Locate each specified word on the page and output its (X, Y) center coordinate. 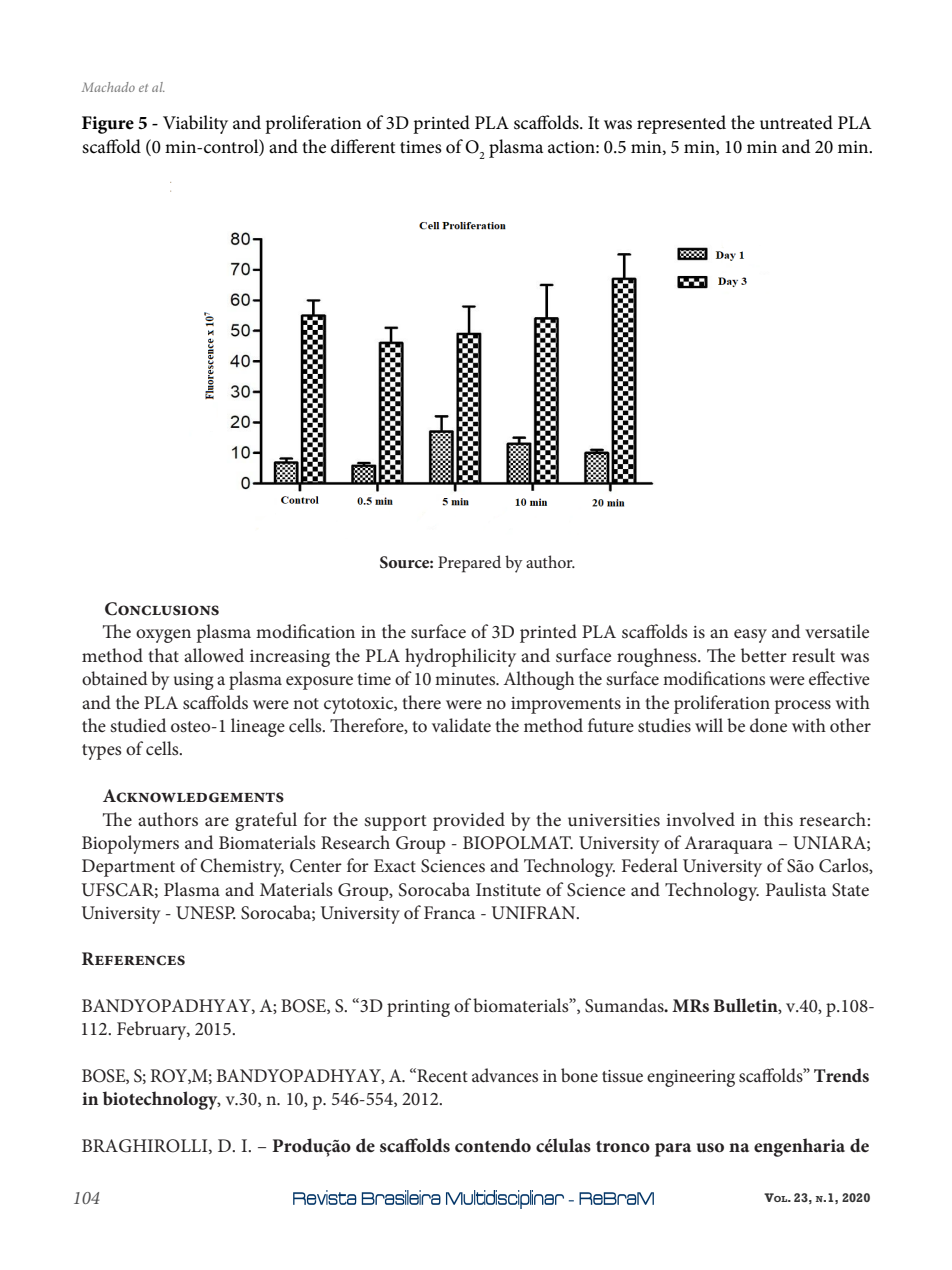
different (363, 146)
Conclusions (162, 609)
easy (750, 636)
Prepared (469, 564)
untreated (796, 122)
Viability (195, 124)
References (133, 959)
